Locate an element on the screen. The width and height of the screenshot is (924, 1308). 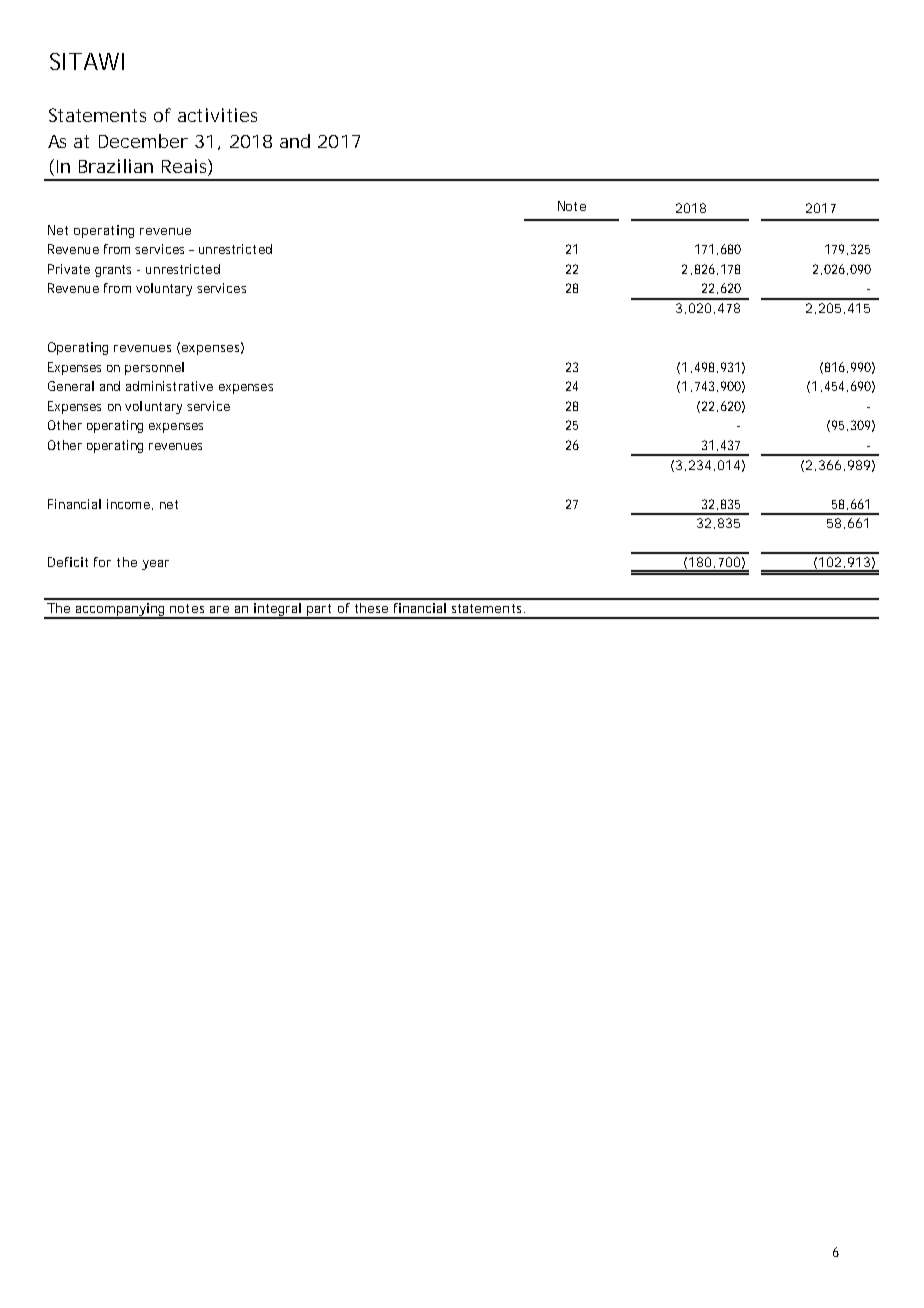
Brazilian is located at coordinates (116, 166).
